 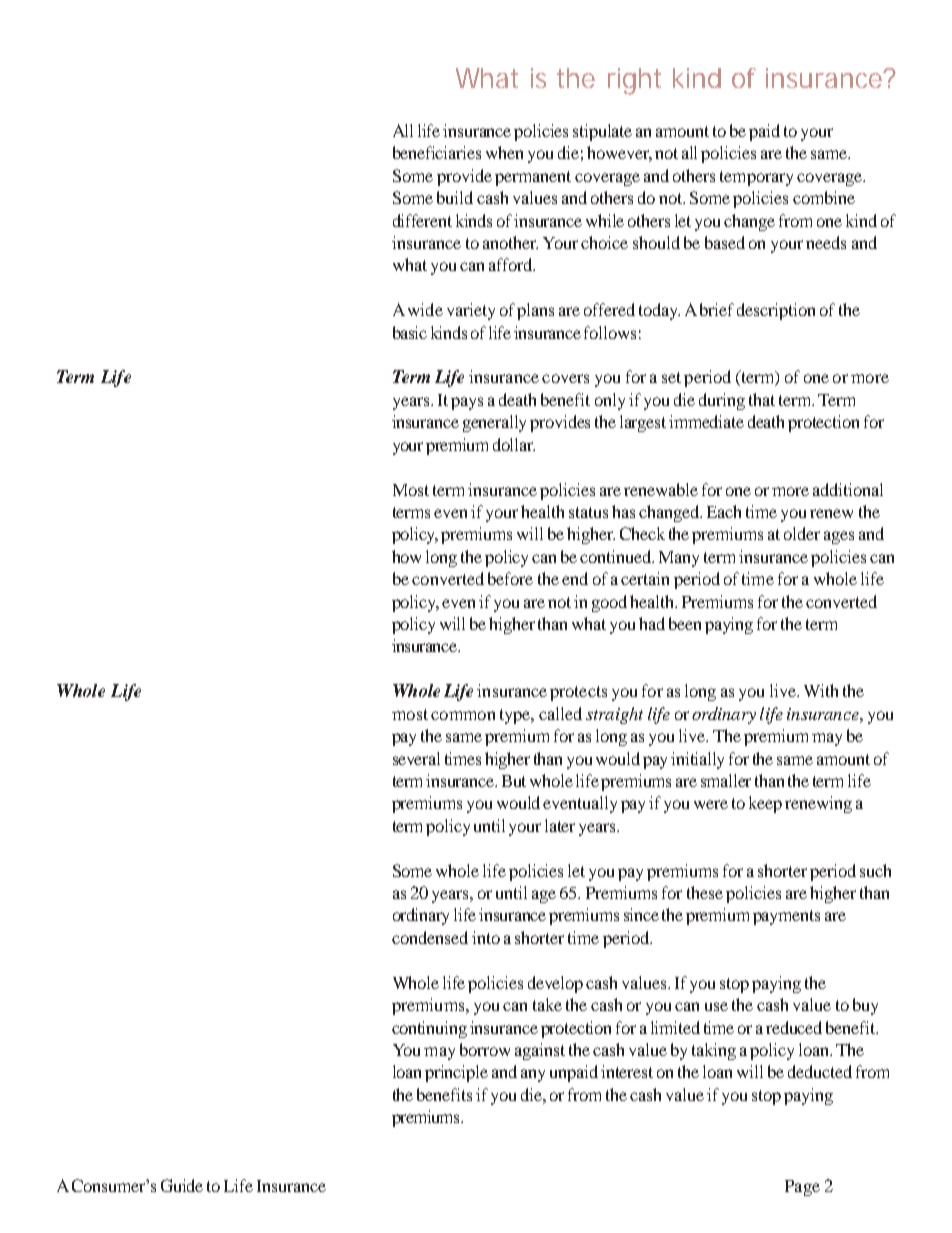 What do you see at coordinates (514, 781) in the screenshot?
I see `But` at bounding box center [514, 781].
